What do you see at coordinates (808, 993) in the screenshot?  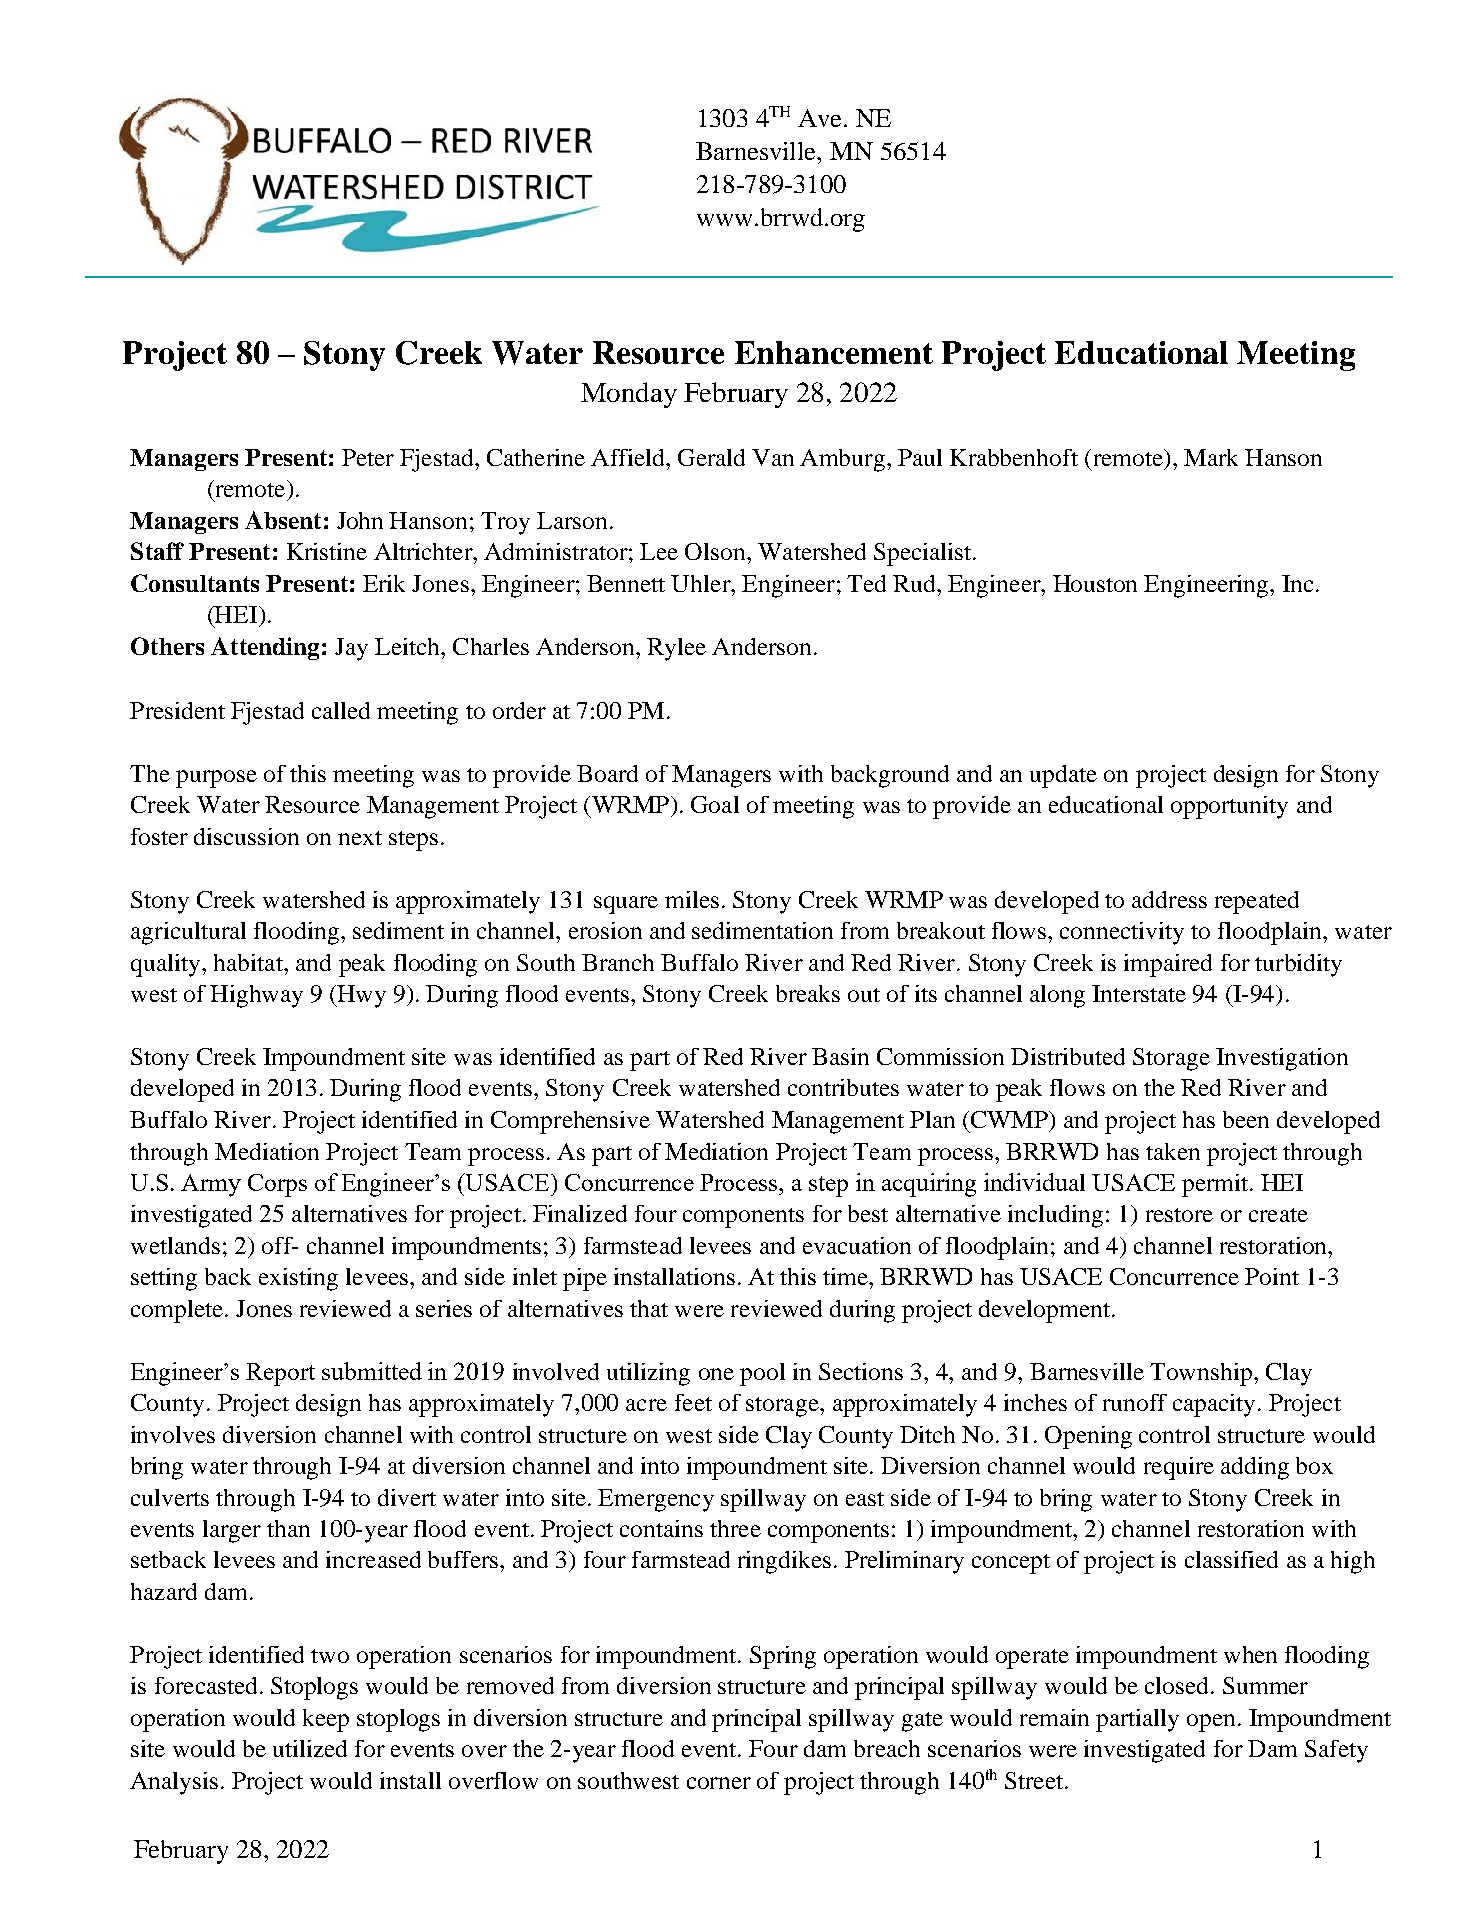 I see `breaks` at bounding box center [808, 993].
